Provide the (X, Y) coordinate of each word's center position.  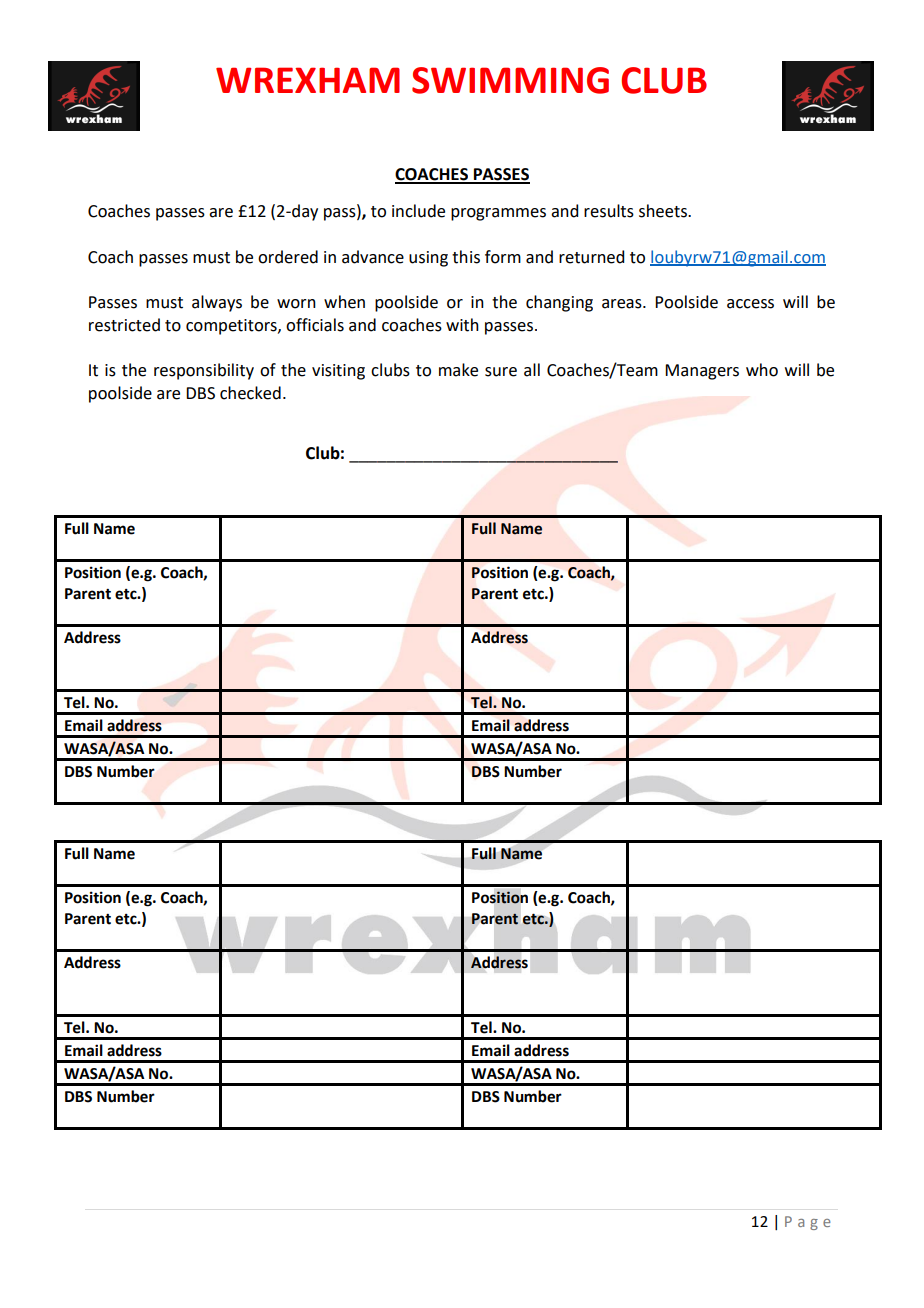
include (418, 211)
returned (591, 257)
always (217, 303)
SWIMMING (510, 80)
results (609, 211)
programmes (498, 214)
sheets (664, 211)
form (503, 257)
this (466, 257)
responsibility (204, 371)
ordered (288, 257)
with (462, 325)
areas (623, 304)
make (458, 370)
